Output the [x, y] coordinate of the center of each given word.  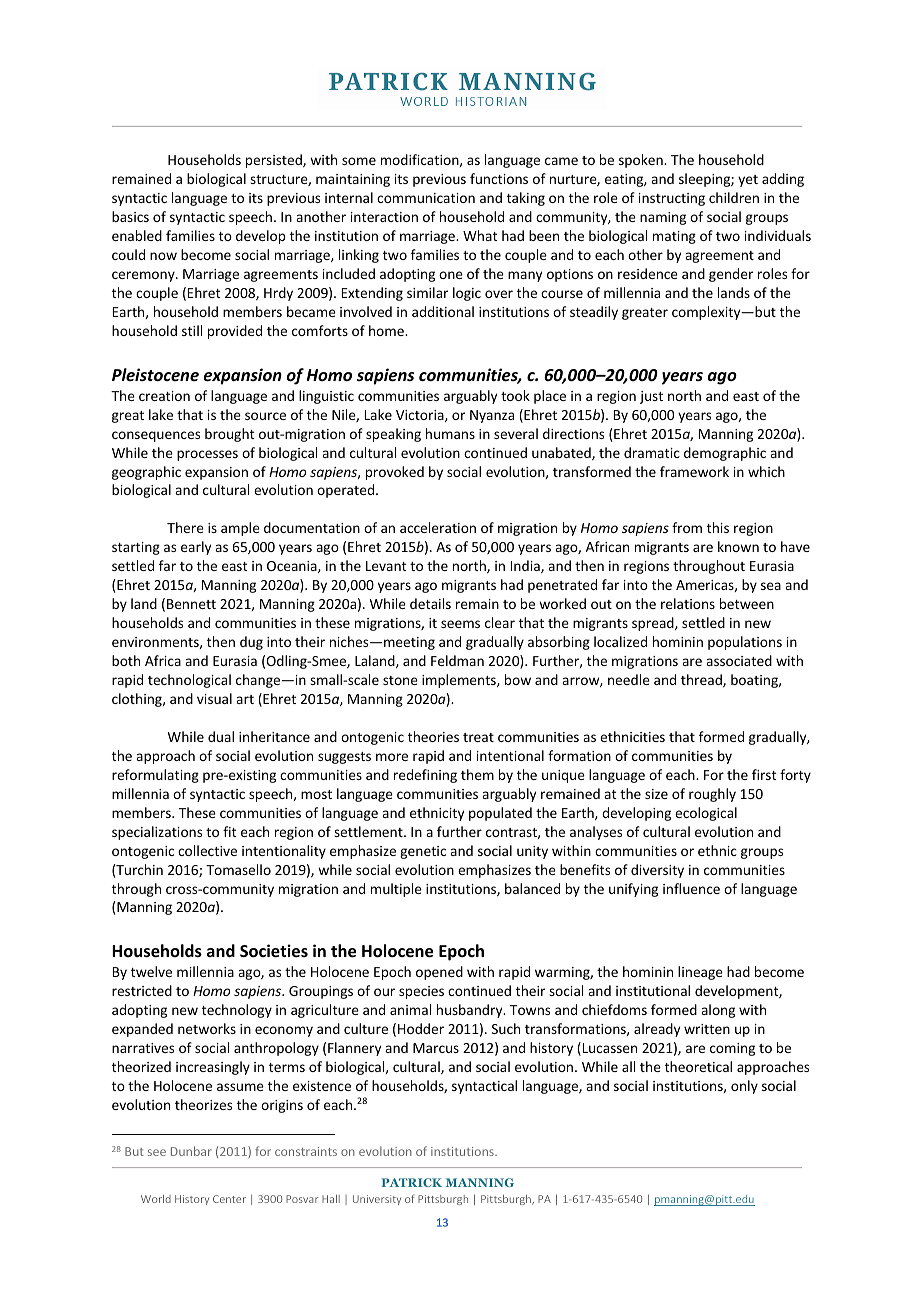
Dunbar [191, 1151]
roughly [712, 795]
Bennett [191, 604]
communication [426, 198]
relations [688, 603]
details [430, 603]
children [734, 197]
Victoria [421, 416]
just [651, 397]
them [477, 774]
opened [439, 973]
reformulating [155, 776]
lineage [700, 973]
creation [164, 396]
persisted [275, 161]
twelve [151, 971]
